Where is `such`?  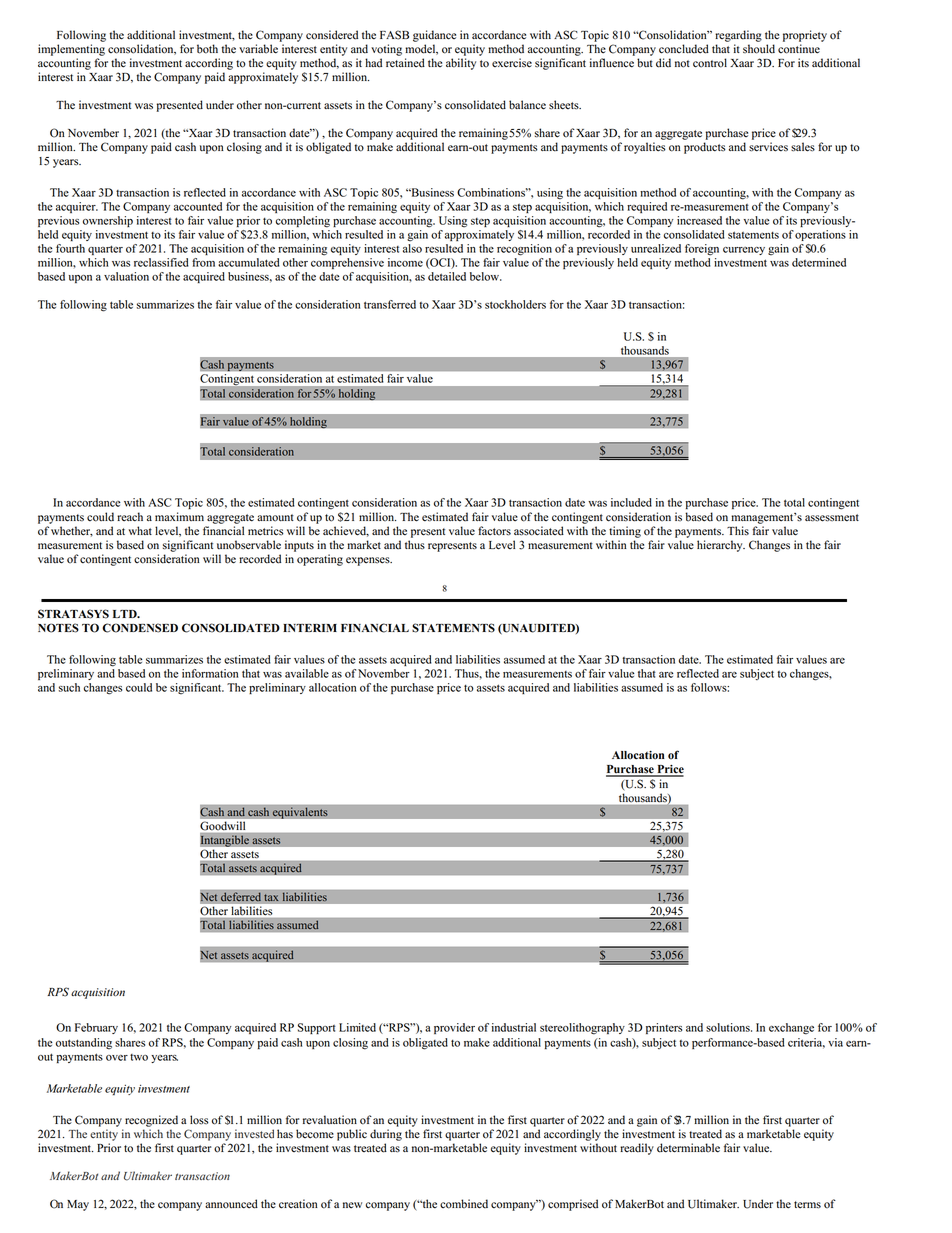 such is located at coordinates (69, 687).
